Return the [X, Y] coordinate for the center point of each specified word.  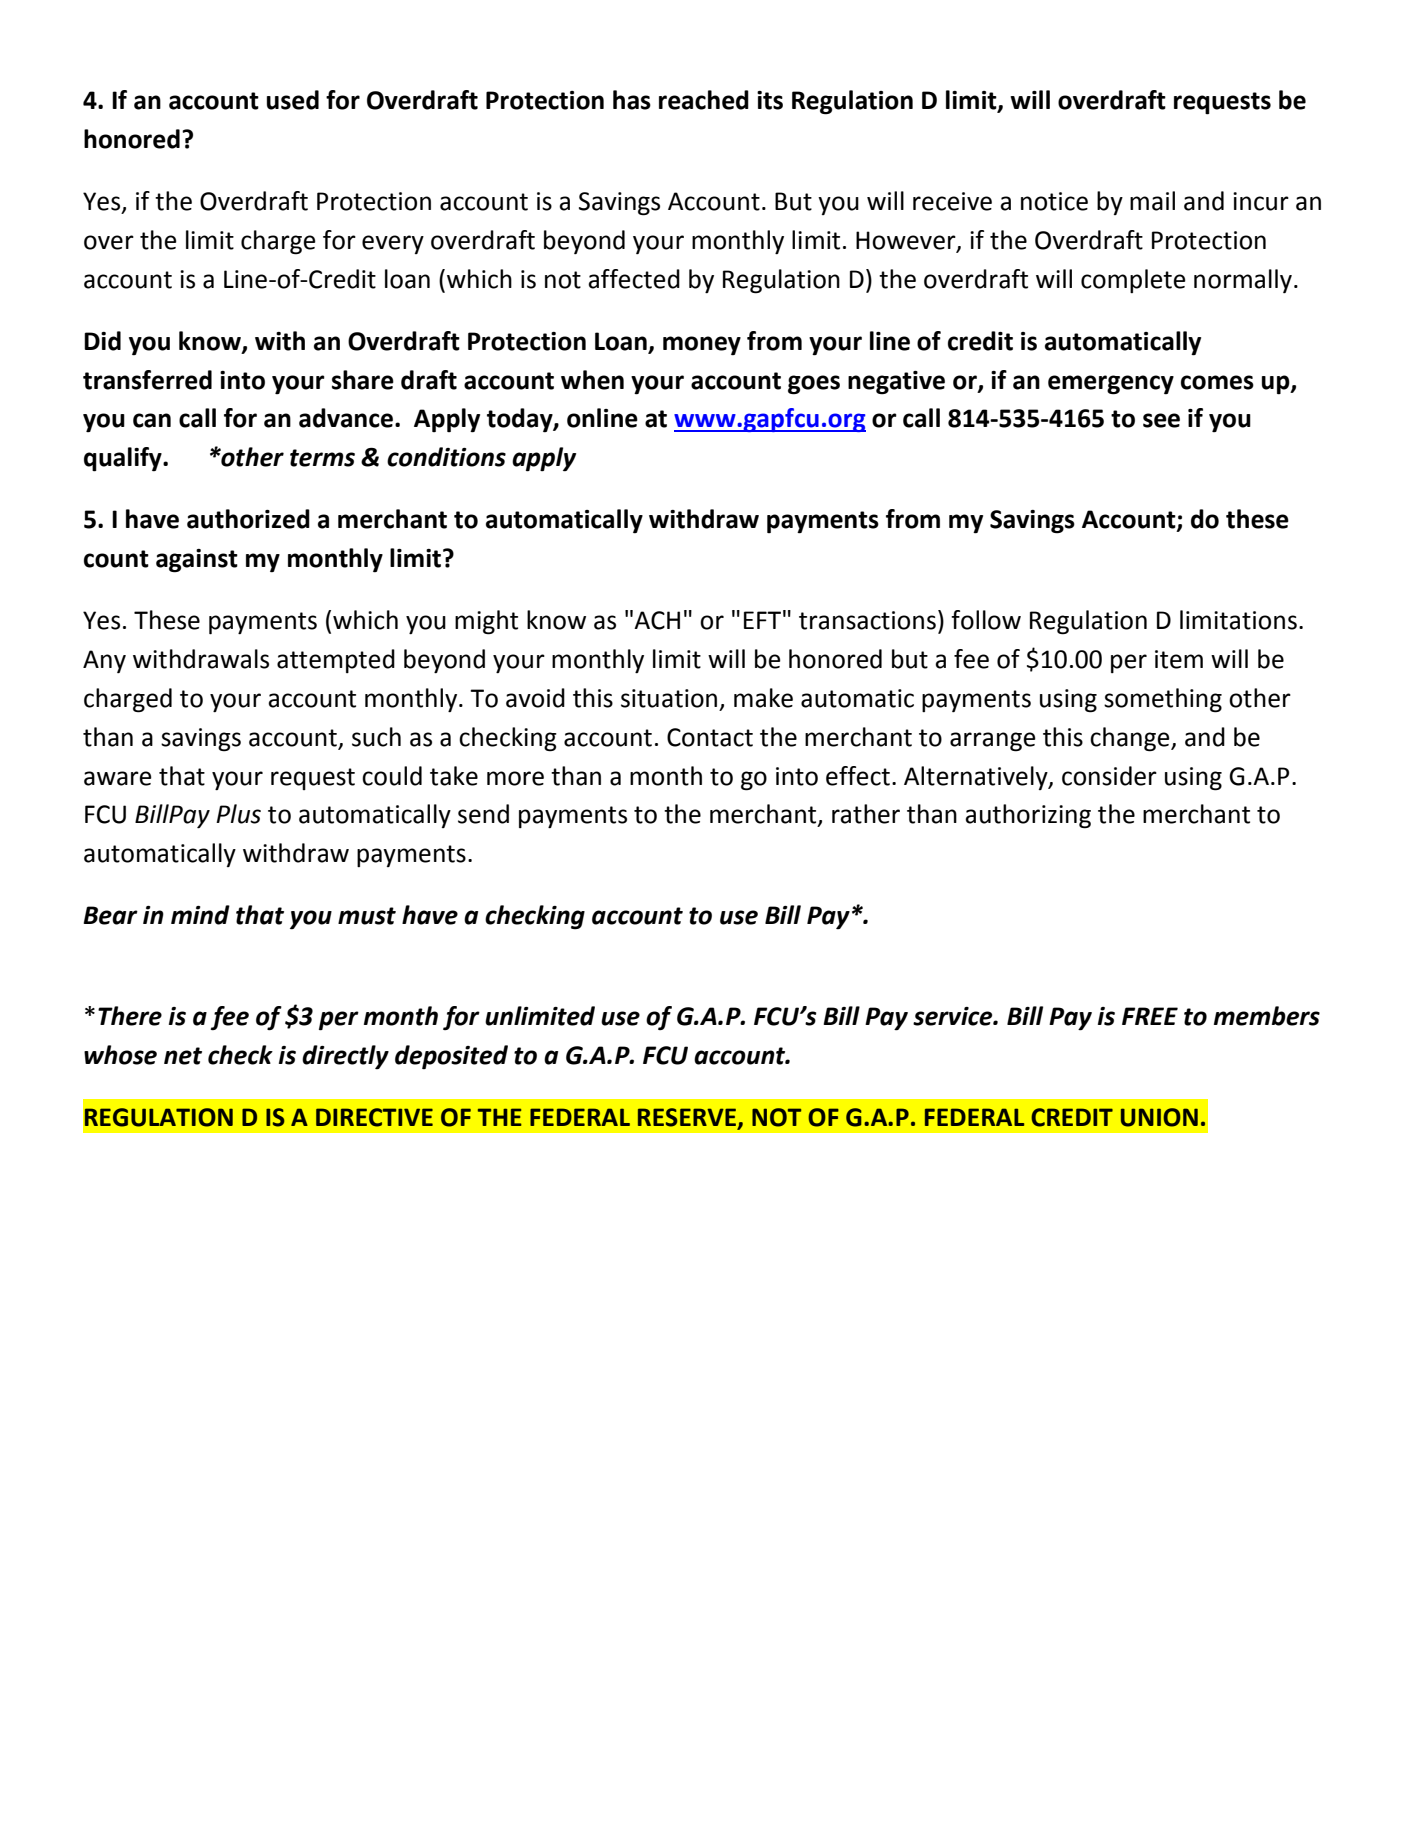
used [293, 100]
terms [322, 458]
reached [704, 100]
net [183, 1056]
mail [1152, 201]
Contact [710, 737]
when [592, 380]
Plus [238, 814]
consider [1109, 776]
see [1161, 420]
